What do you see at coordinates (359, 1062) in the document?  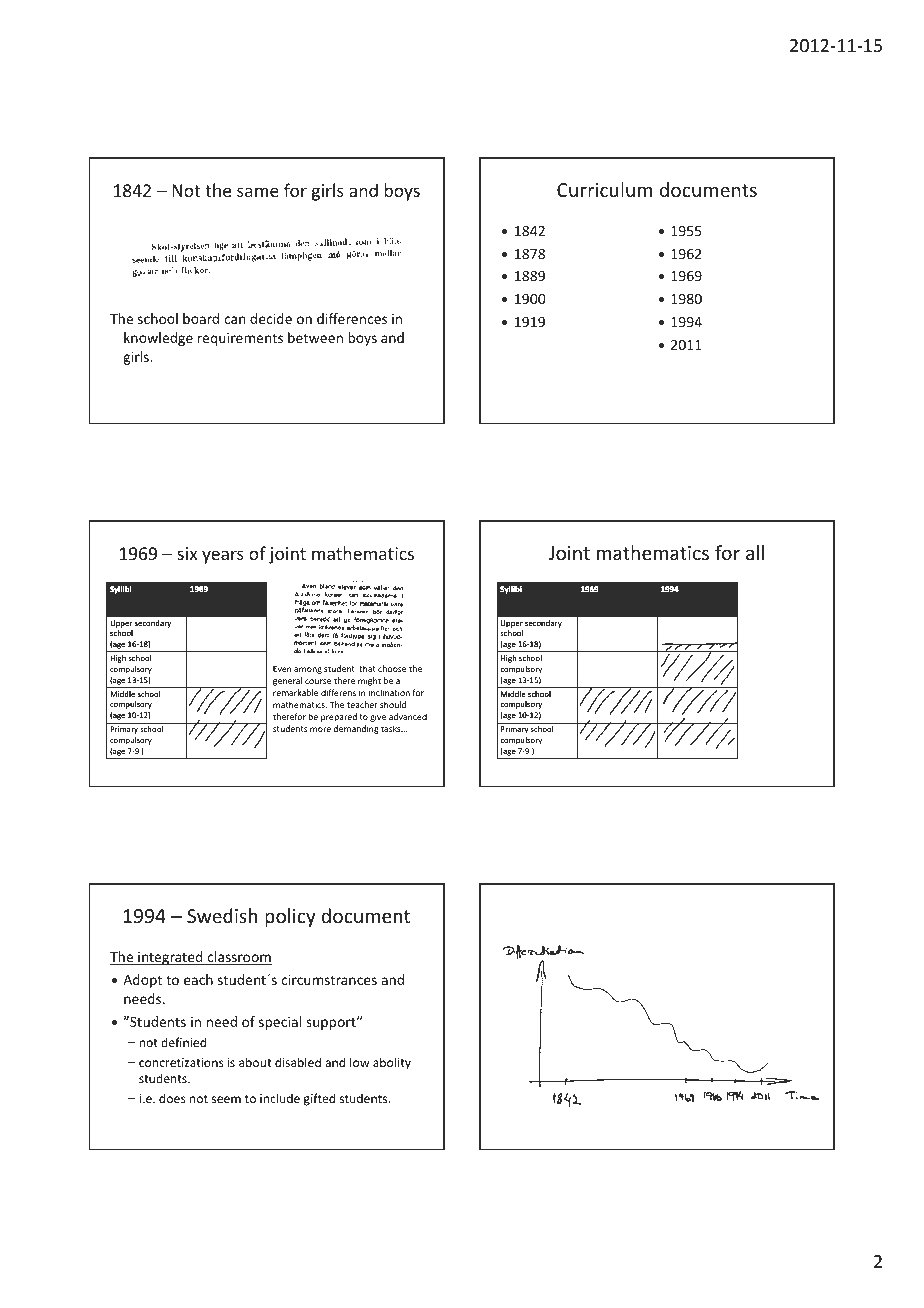 I see `low` at bounding box center [359, 1062].
